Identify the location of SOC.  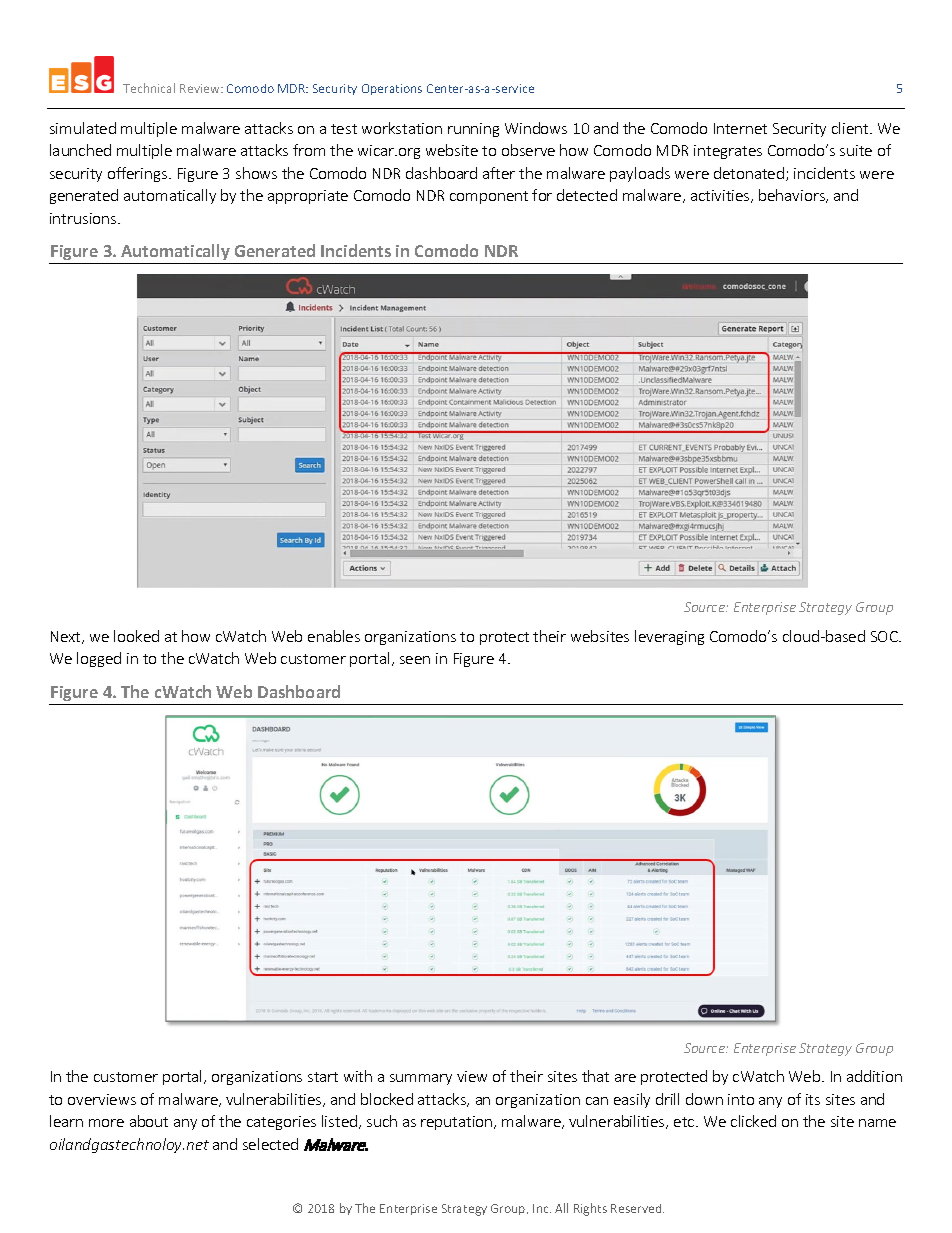
(885, 636).
